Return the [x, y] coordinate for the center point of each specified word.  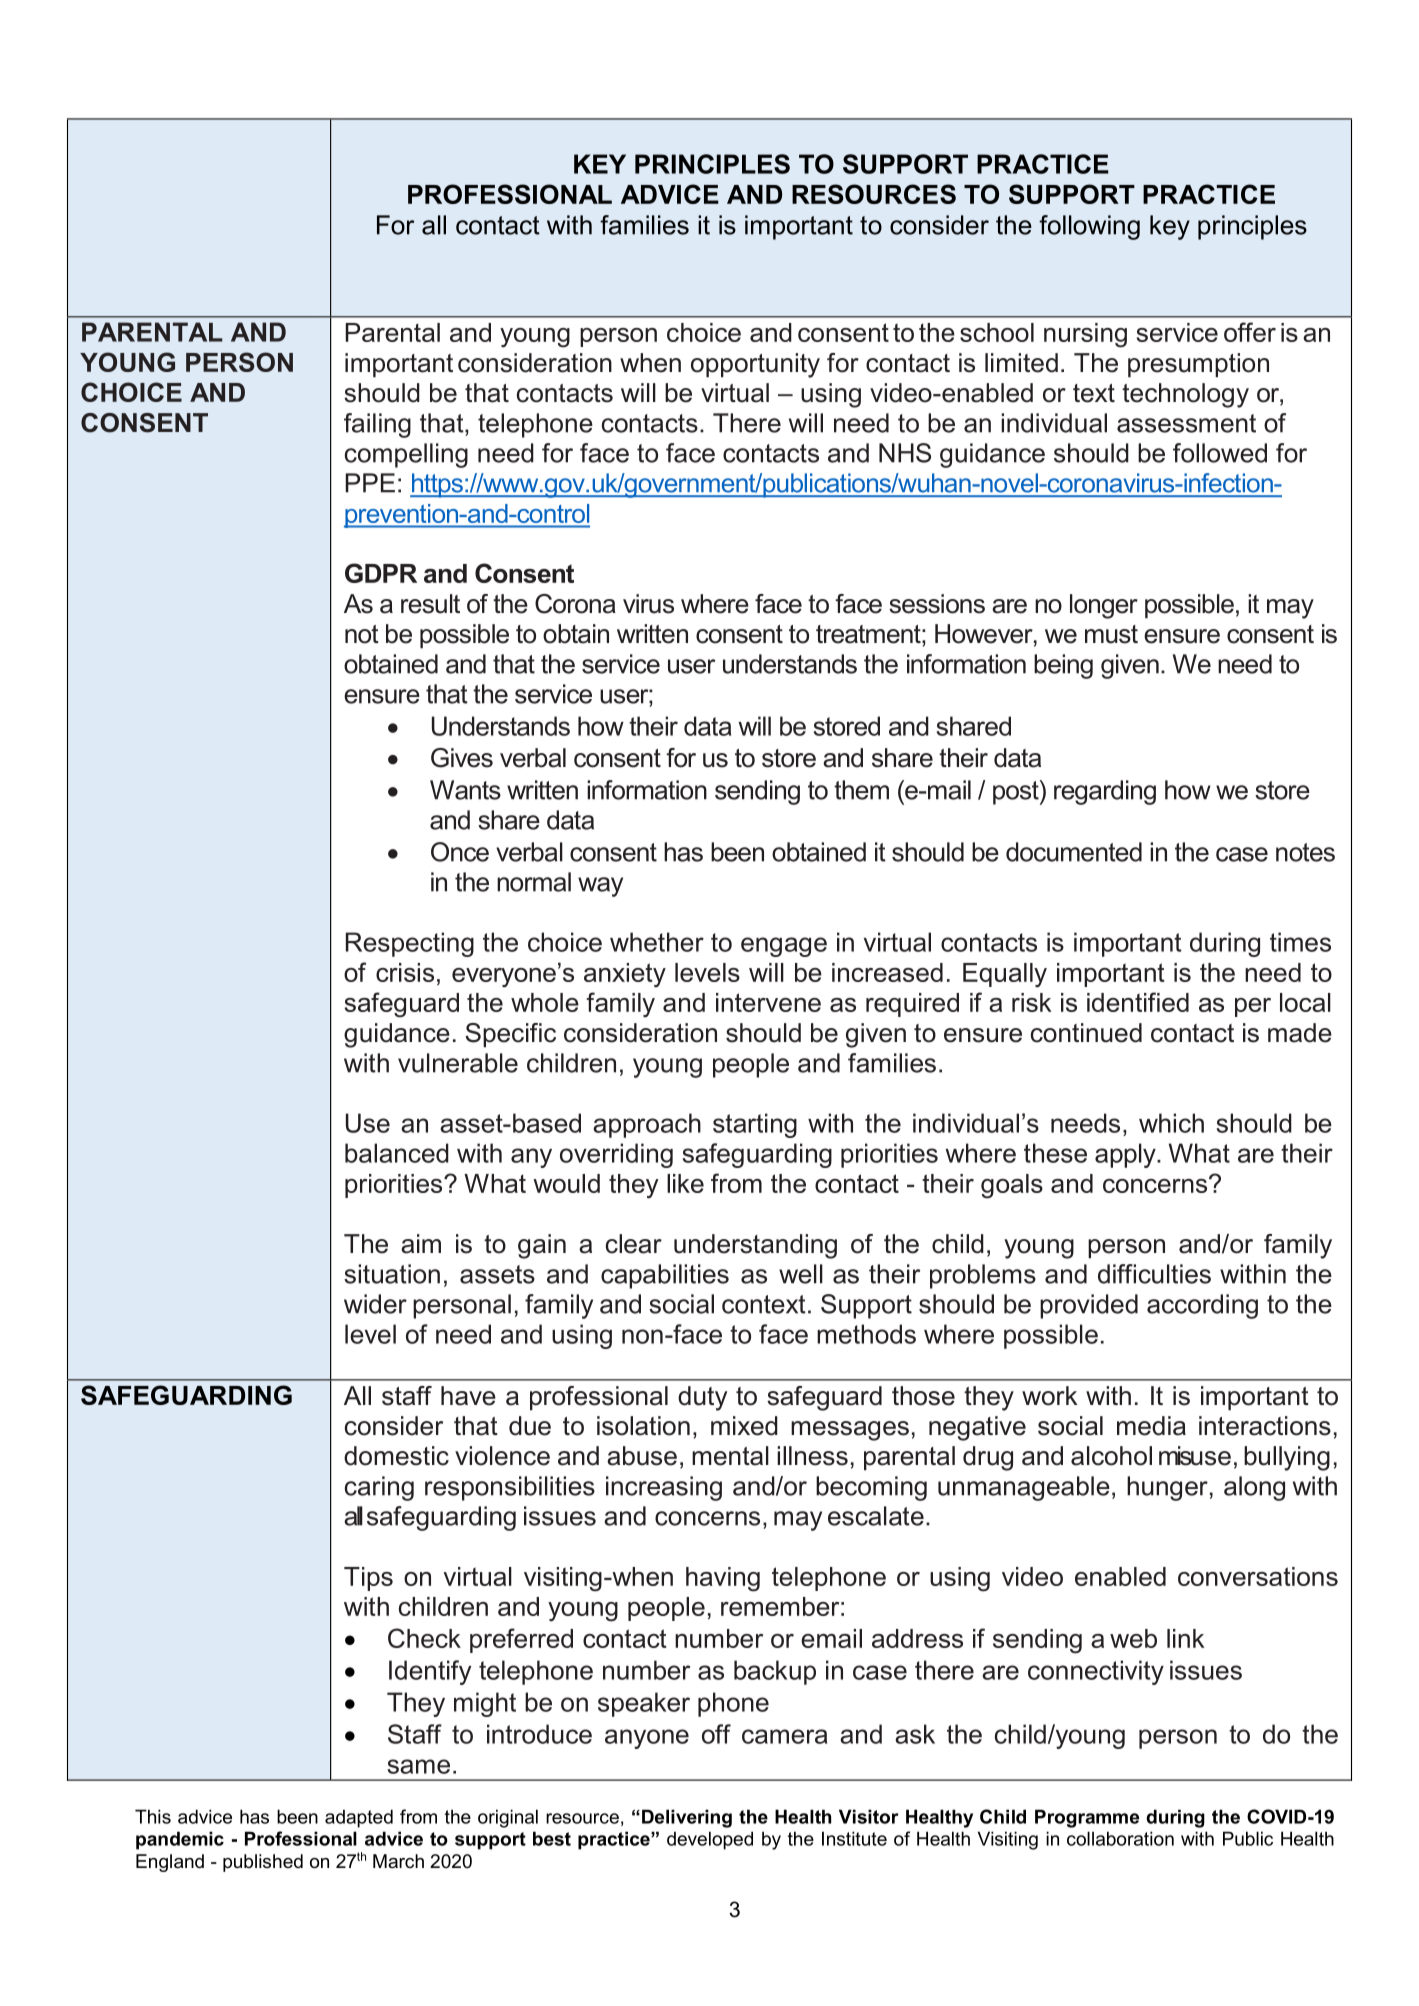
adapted [359, 1818]
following [1089, 227]
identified [1138, 1002]
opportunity [755, 365]
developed [710, 1840]
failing [377, 425]
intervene [768, 1002]
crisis [405, 972]
